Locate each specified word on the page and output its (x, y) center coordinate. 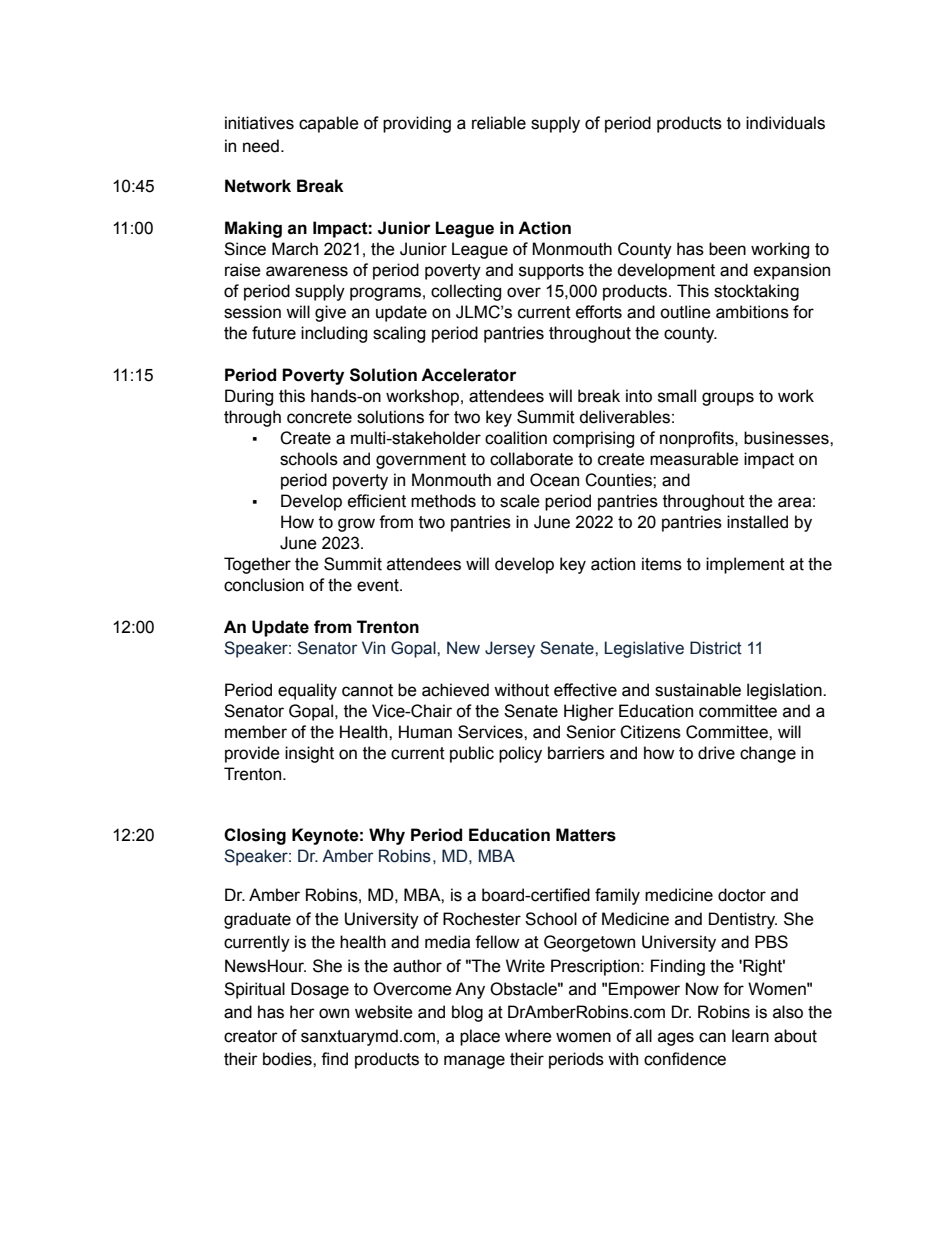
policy (520, 754)
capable (329, 124)
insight (309, 754)
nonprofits (698, 439)
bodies (288, 1059)
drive (716, 753)
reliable (499, 123)
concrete (319, 417)
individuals (785, 123)
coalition (516, 438)
